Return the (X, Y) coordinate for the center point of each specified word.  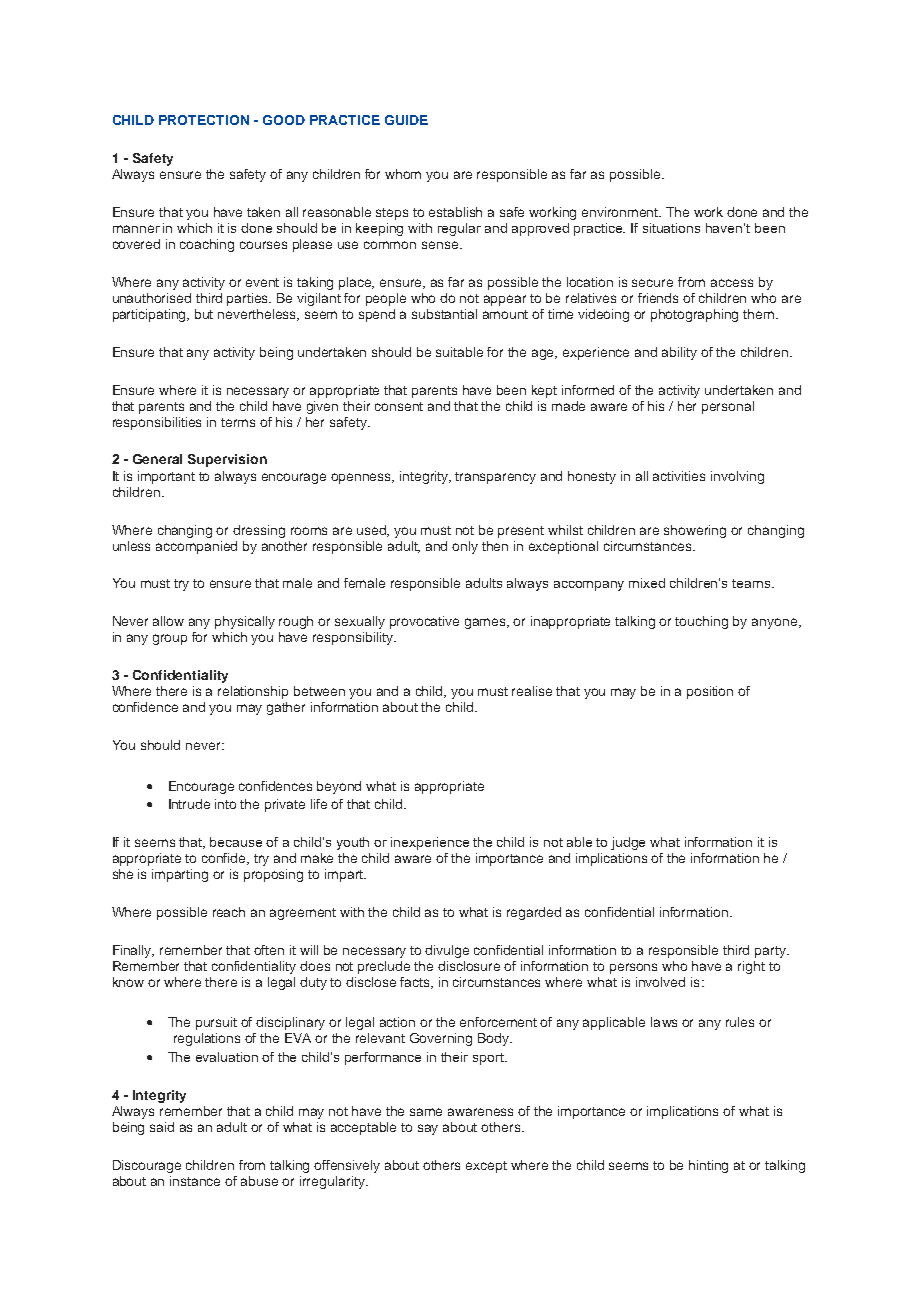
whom (403, 174)
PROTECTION (204, 120)
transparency (495, 478)
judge (628, 843)
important (166, 477)
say (428, 1129)
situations (671, 228)
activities (679, 476)
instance (195, 1181)
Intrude (189, 804)
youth (353, 843)
